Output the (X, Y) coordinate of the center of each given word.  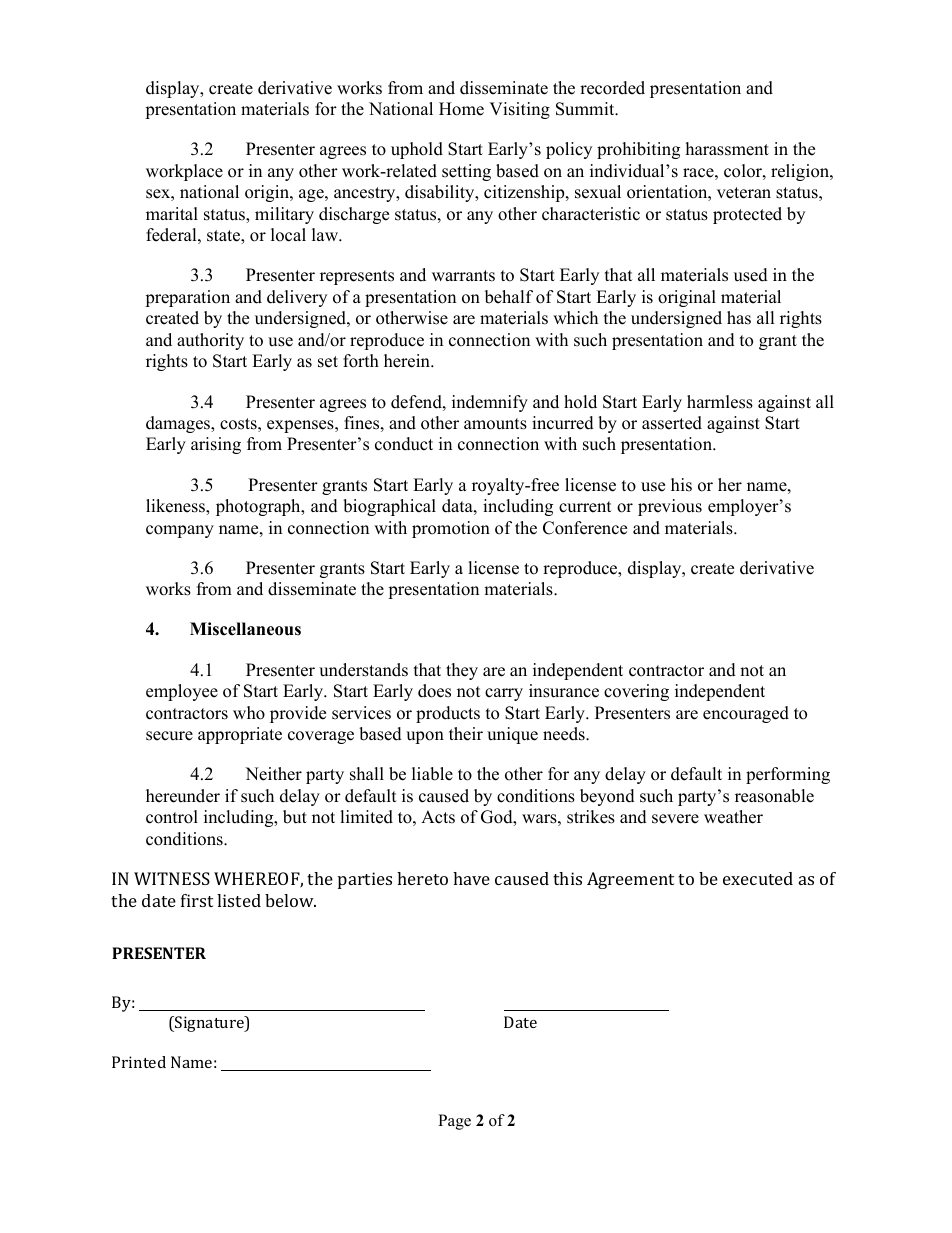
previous (670, 507)
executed (758, 878)
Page (454, 1122)
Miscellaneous (245, 629)
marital (172, 213)
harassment (727, 149)
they (462, 671)
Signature (209, 1024)
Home (461, 109)
